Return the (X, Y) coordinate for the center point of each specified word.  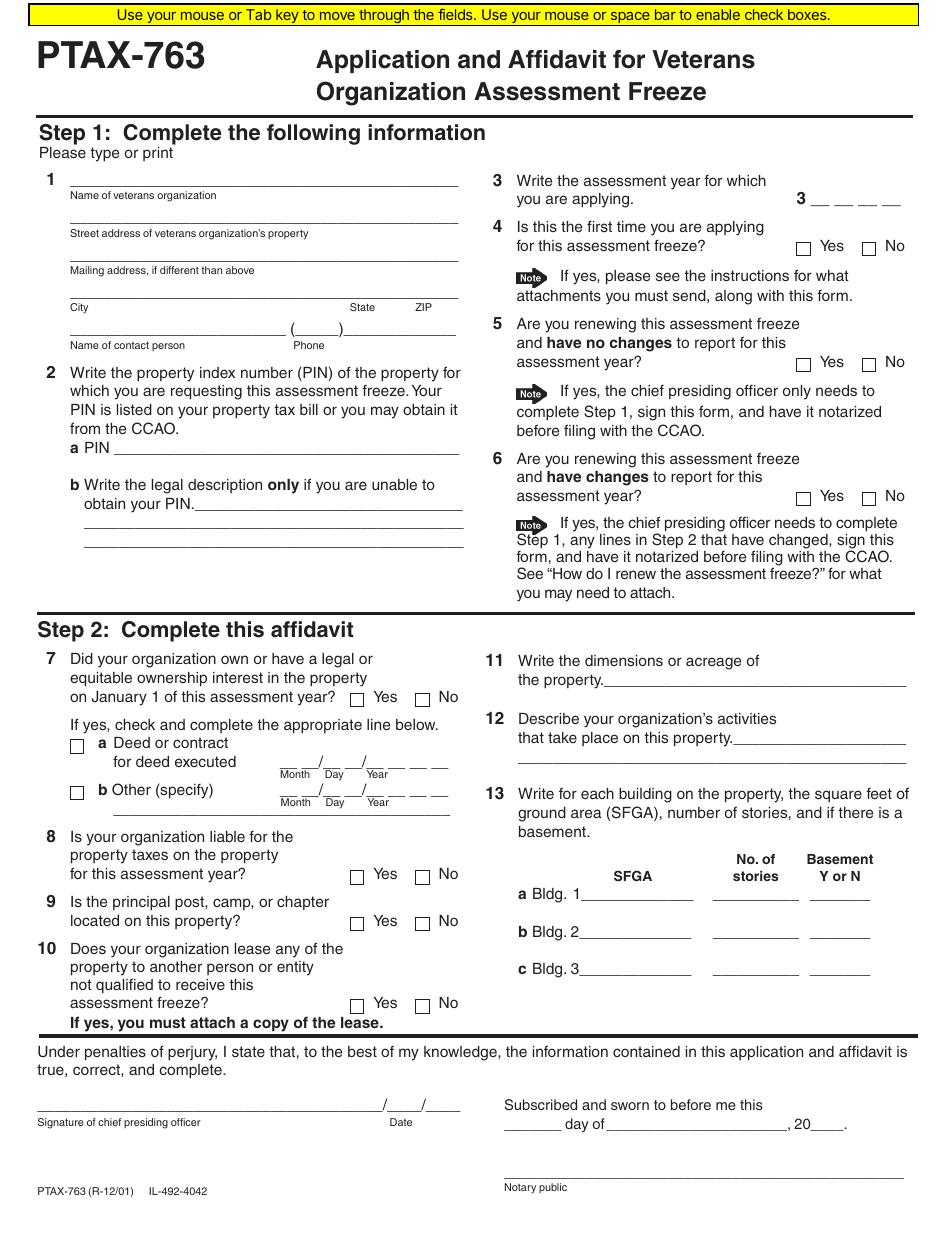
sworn (630, 1106)
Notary (520, 1188)
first (599, 226)
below (417, 724)
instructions (750, 275)
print (158, 154)
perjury (192, 1053)
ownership (172, 679)
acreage (713, 663)
